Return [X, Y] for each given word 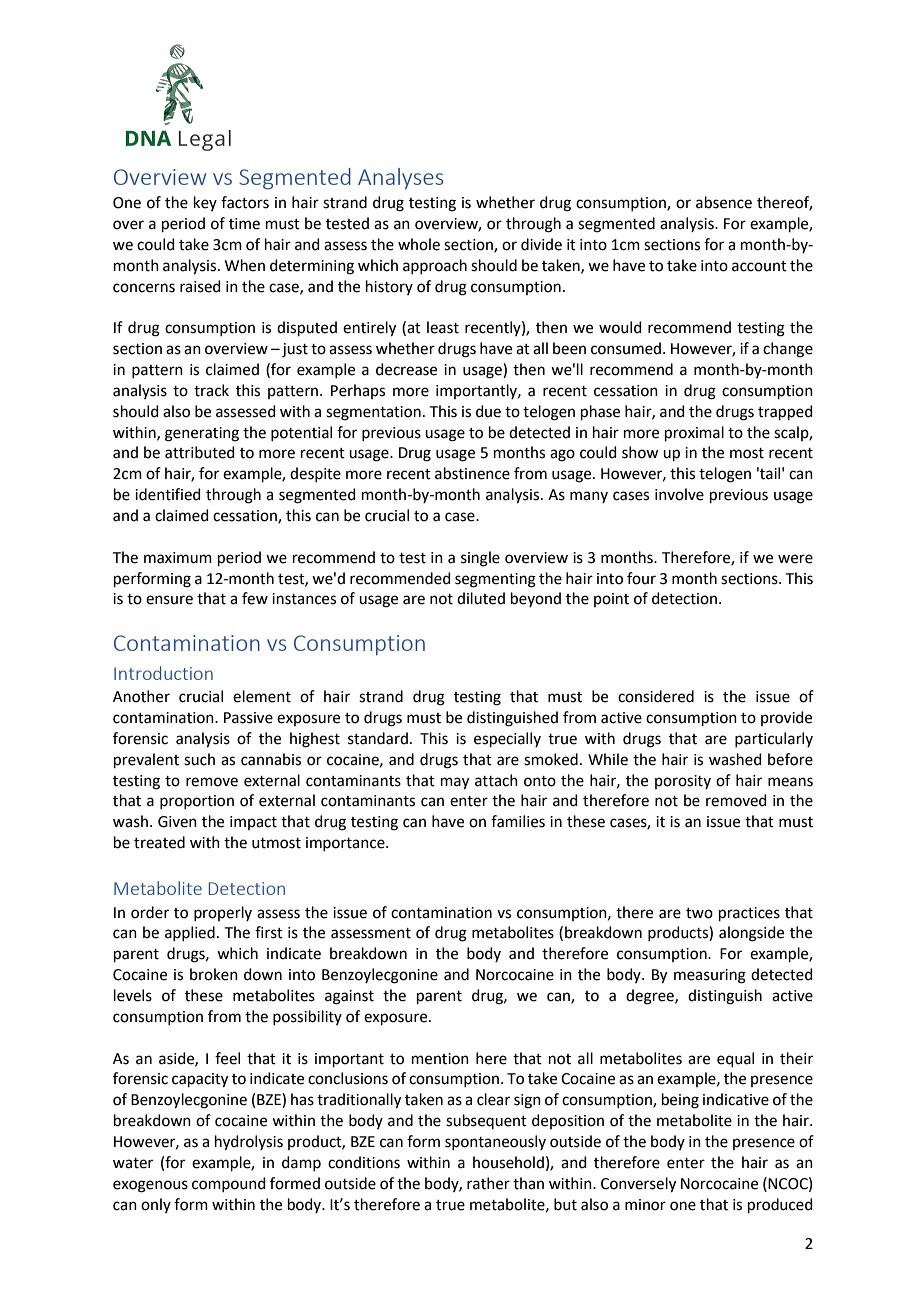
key [205, 203]
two [699, 913]
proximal [694, 433]
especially [507, 739]
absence [724, 202]
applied [190, 933]
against [349, 997]
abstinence [472, 473]
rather [488, 1183]
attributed [200, 452]
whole [419, 244]
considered [656, 696]
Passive [248, 718]
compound [229, 1184]
